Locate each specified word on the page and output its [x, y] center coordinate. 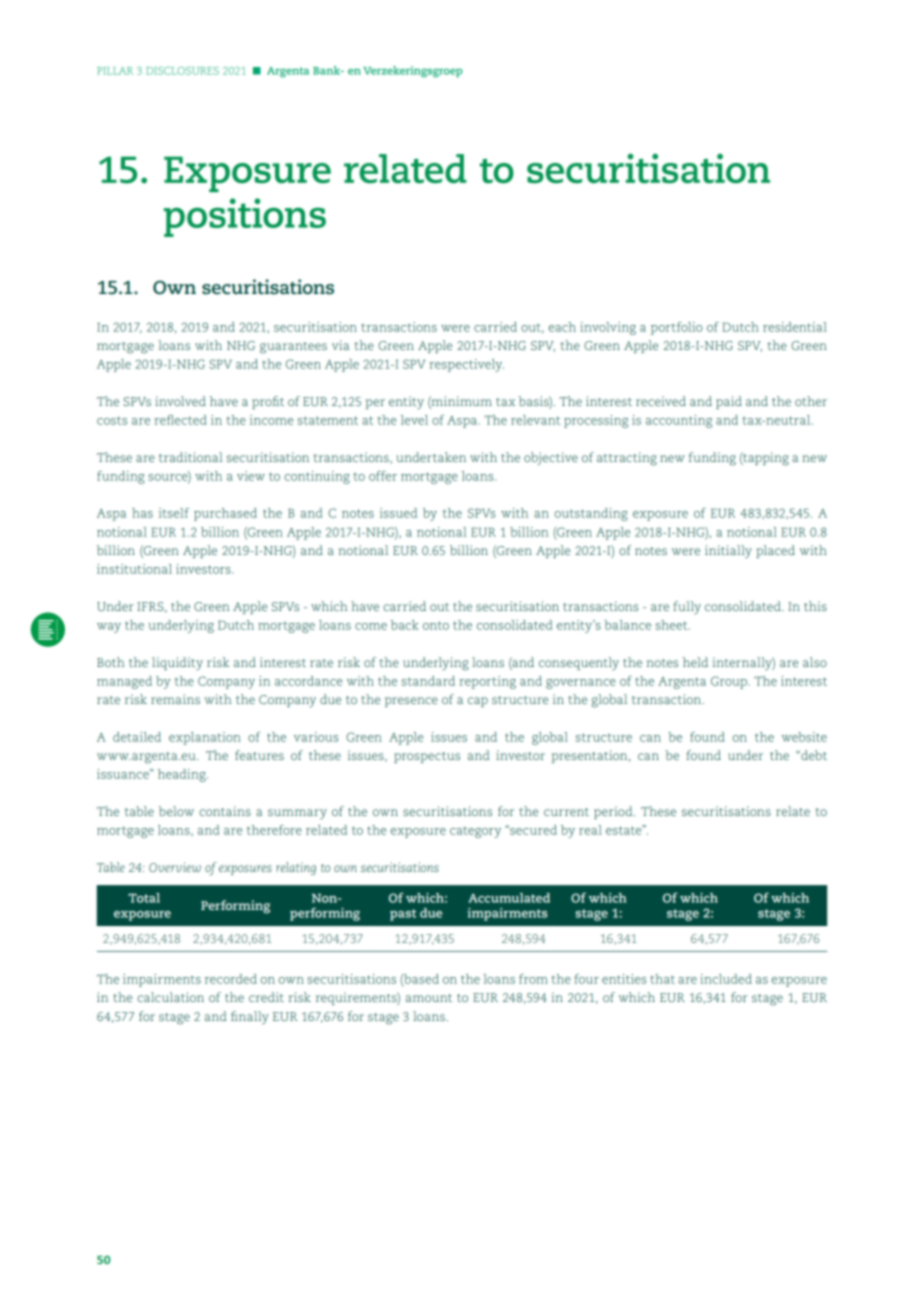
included [726, 979]
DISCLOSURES [182, 71]
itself [174, 513]
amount [429, 998]
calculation [170, 997]
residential [795, 327]
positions [245, 217]
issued [398, 513]
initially [728, 551]
